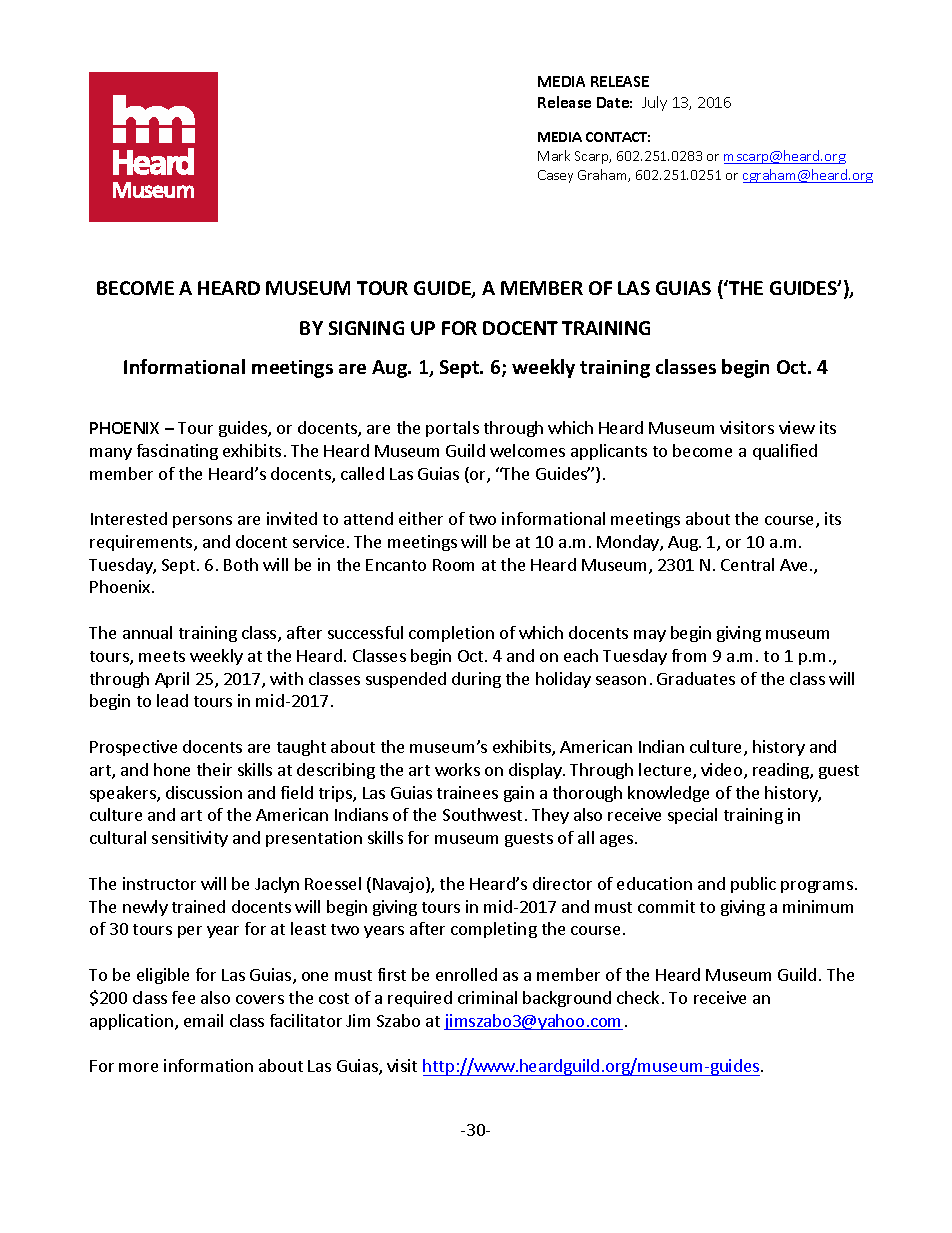 Image resolution: width=952 pixels, height=1233 pixels. I want to click on email, so click(203, 1020).
